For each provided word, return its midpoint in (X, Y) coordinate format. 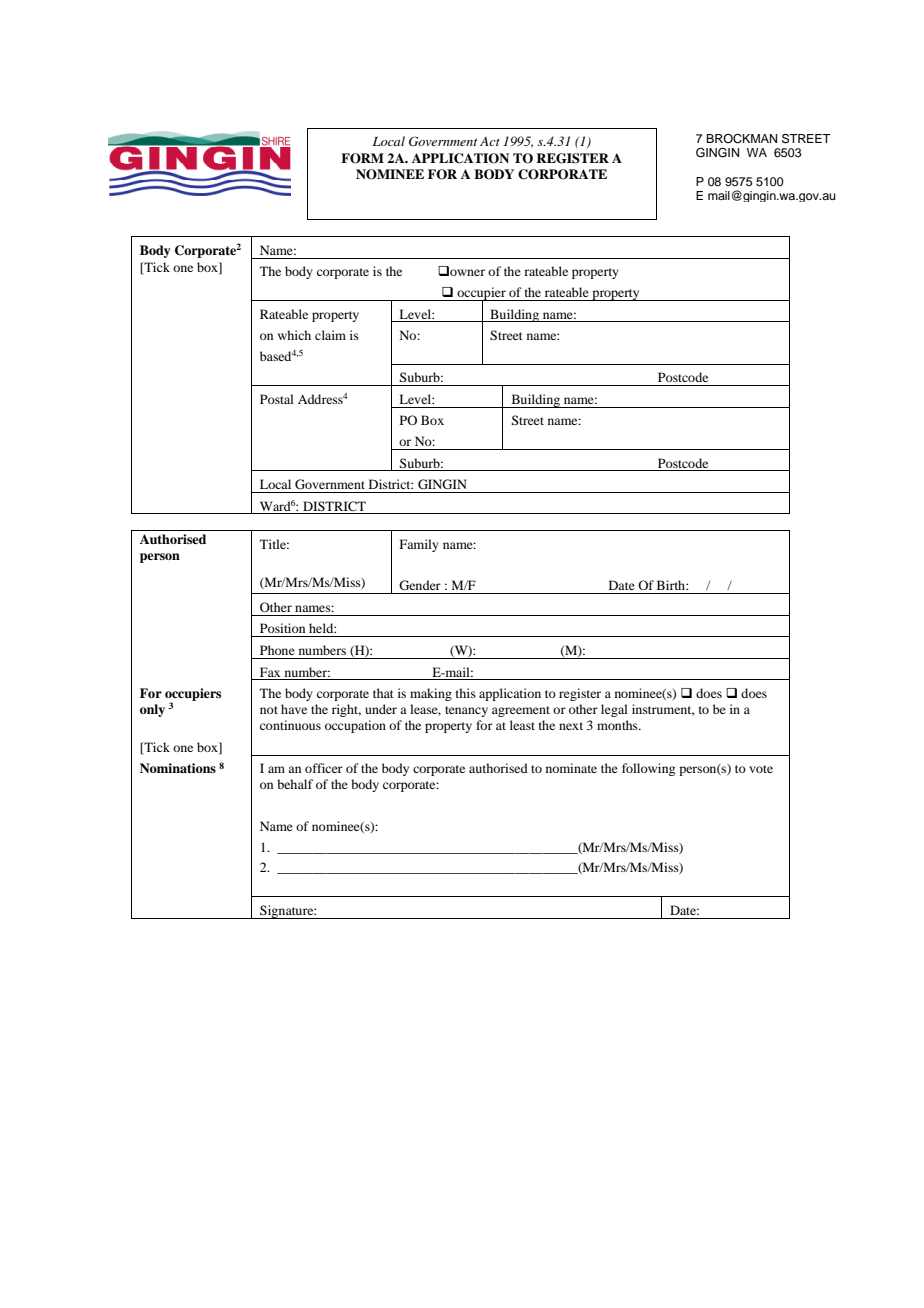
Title (274, 544)
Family (419, 545)
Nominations (178, 768)
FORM (362, 158)
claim (330, 335)
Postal (277, 399)
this (466, 693)
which (294, 335)
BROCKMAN (741, 139)
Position (282, 628)
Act (490, 141)
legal (614, 710)
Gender (420, 585)
